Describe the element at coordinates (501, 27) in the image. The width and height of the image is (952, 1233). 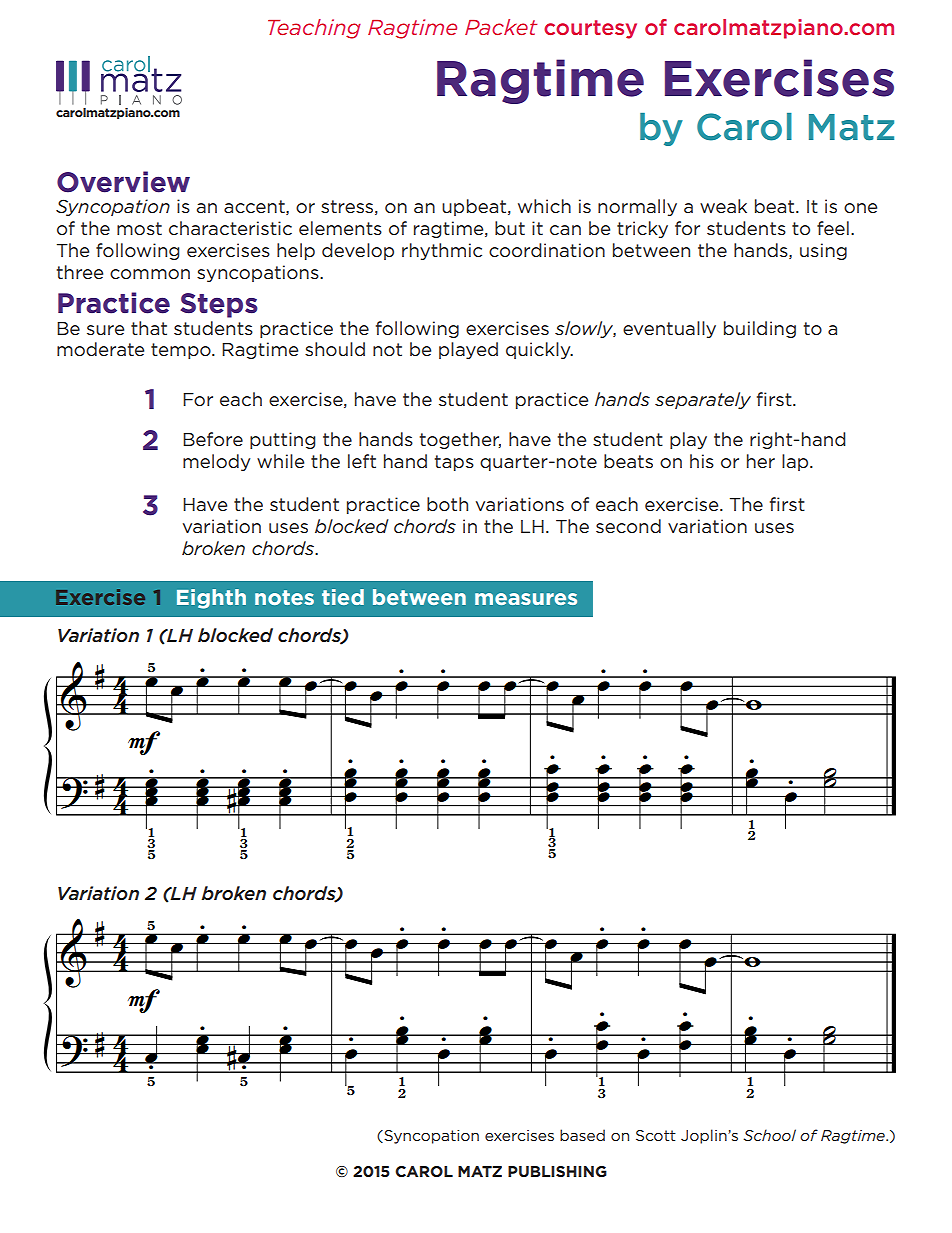
I see `Packet` at that location.
